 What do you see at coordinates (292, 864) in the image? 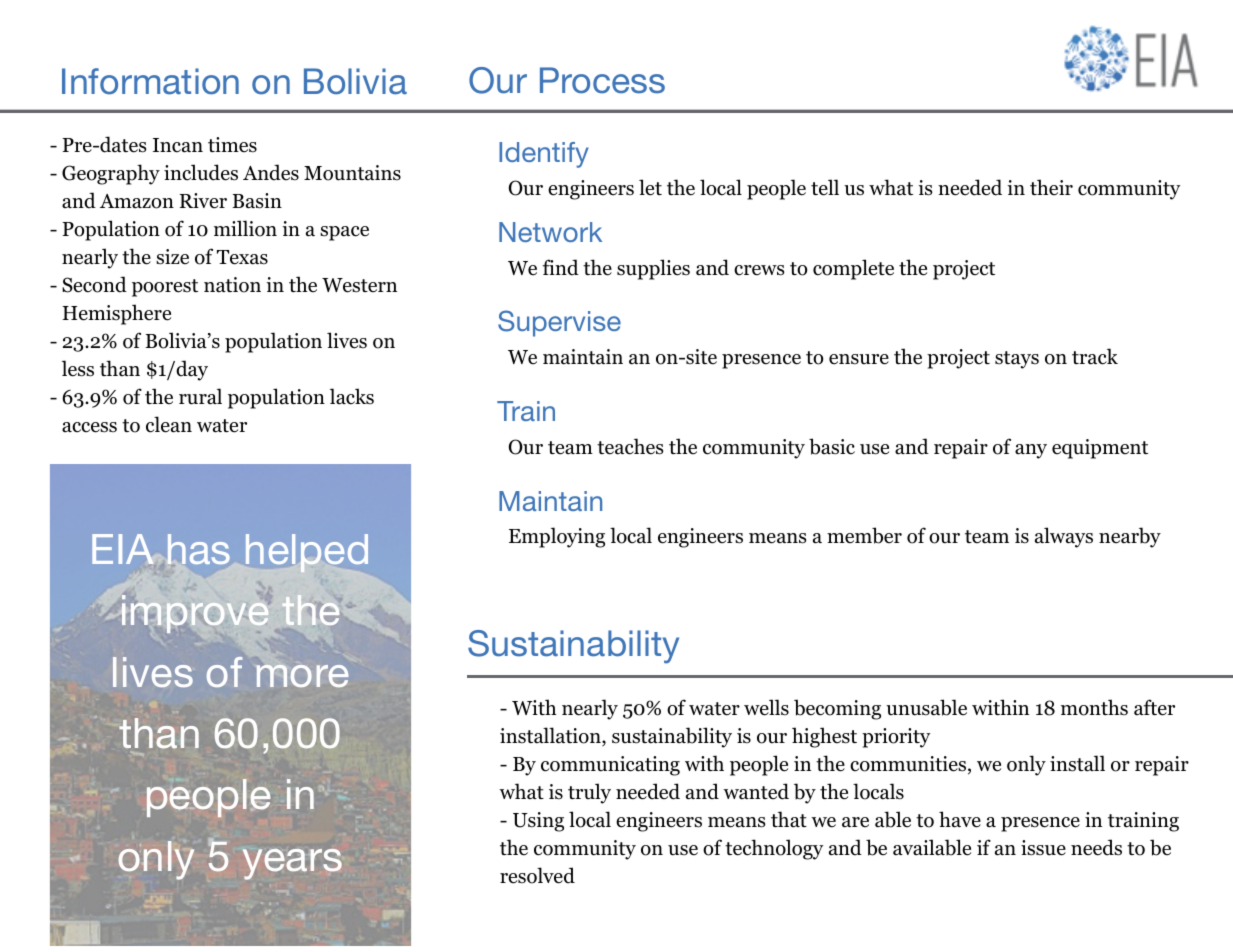
I see `years` at bounding box center [292, 864].
